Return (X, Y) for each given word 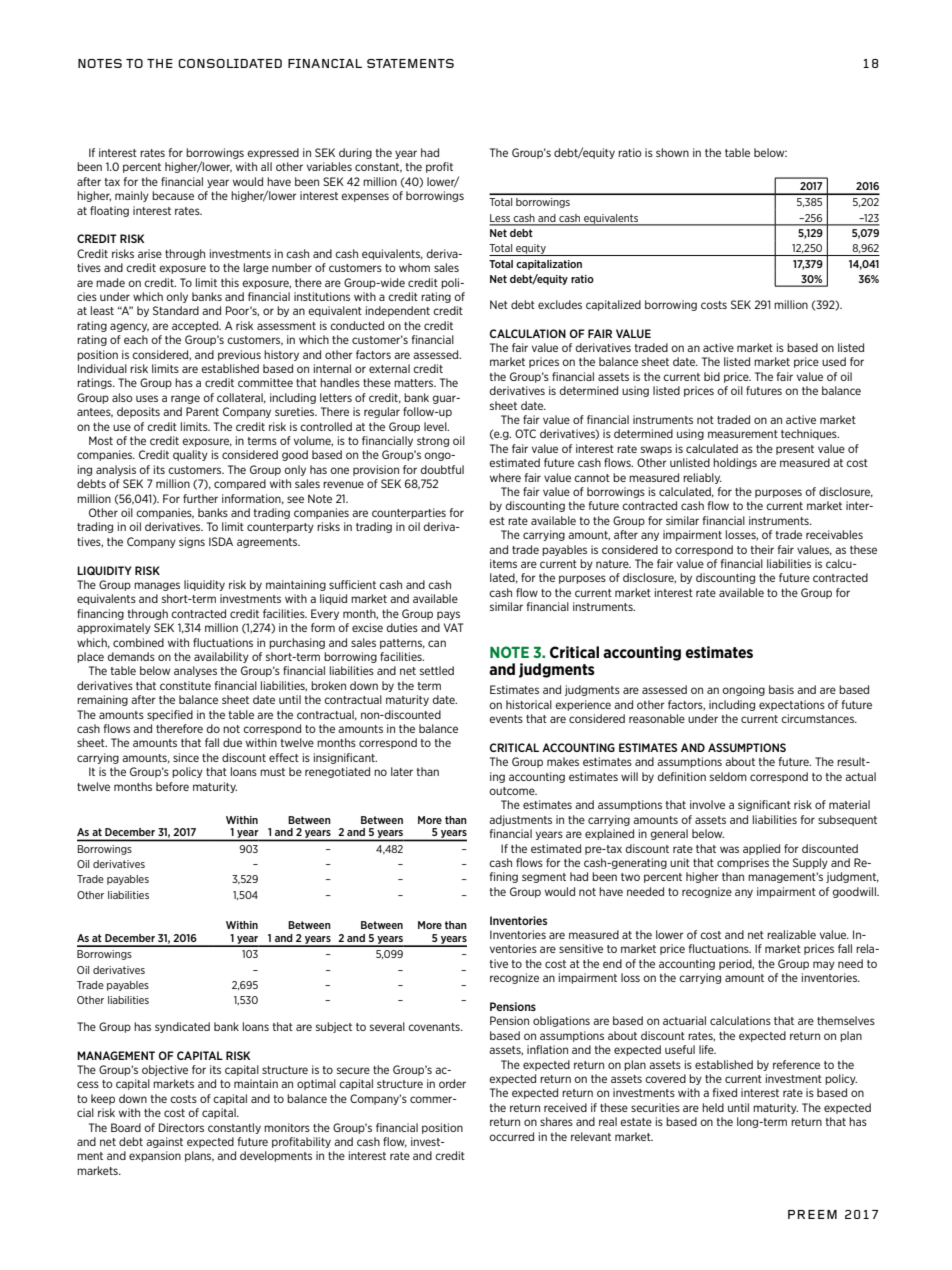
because (173, 195)
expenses (365, 197)
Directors (181, 1127)
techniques (810, 434)
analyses (195, 671)
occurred (511, 1136)
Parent (202, 411)
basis (781, 689)
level (436, 426)
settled (437, 670)
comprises (743, 863)
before (172, 786)
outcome (513, 791)
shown (672, 152)
